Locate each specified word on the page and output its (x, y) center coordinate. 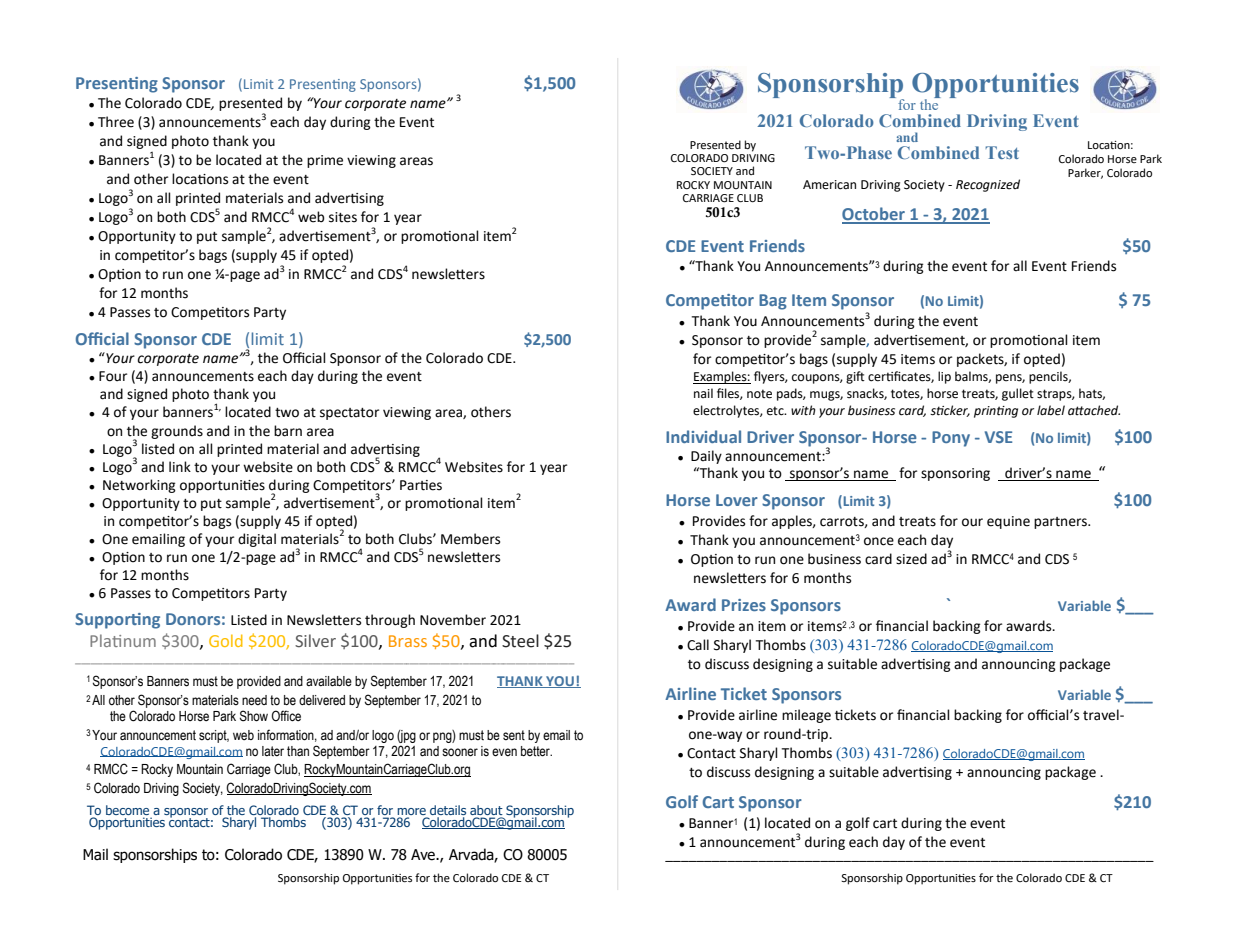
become (127, 810)
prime (325, 161)
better (536, 751)
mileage (806, 716)
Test (1002, 152)
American (829, 185)
